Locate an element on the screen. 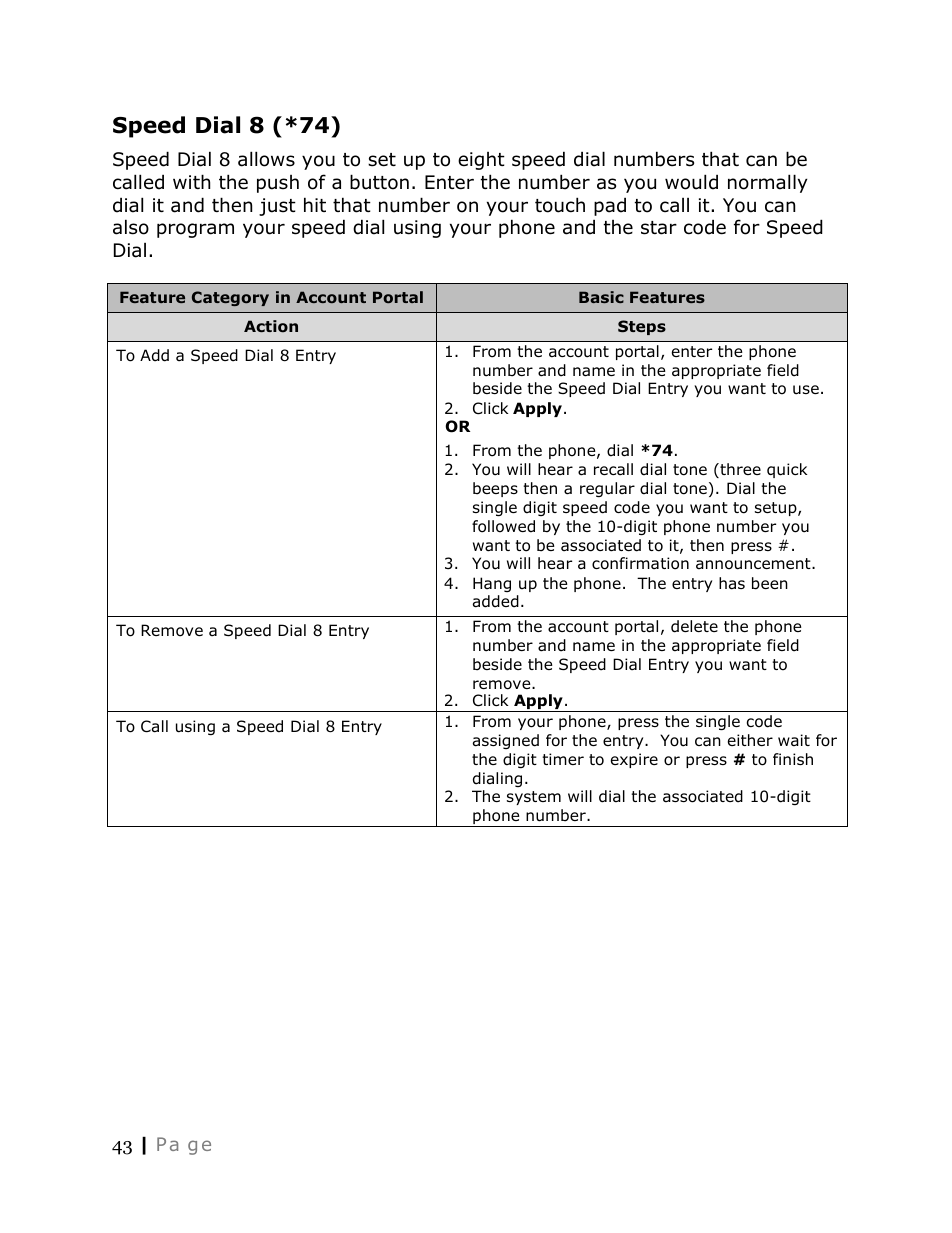 This screenshot has width=952, height=1233. eight is located at coordinates (481, 161).
